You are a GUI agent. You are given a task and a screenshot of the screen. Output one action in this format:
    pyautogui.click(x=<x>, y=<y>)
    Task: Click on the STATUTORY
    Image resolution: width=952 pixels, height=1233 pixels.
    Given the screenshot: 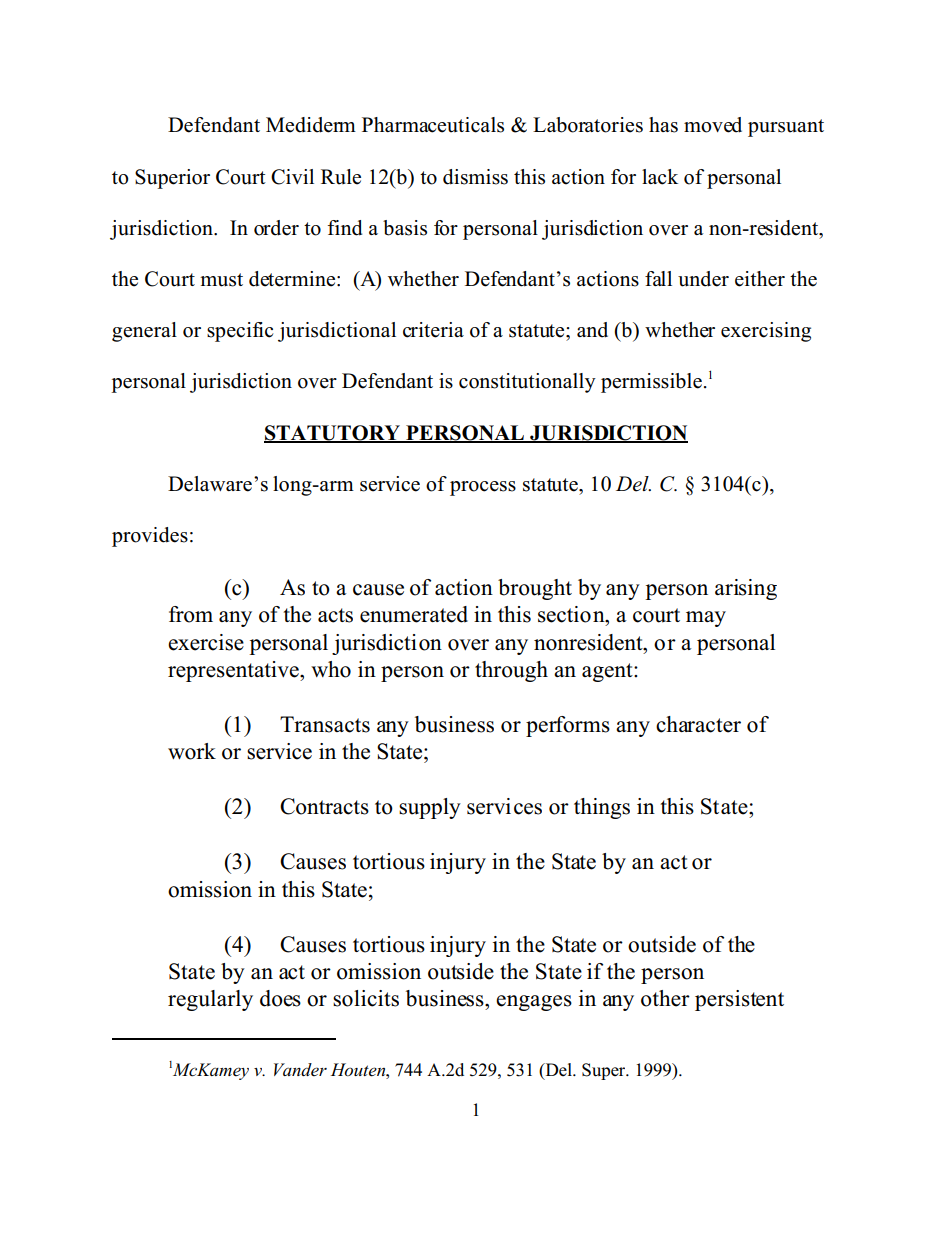 What is the action you would take?
    pyautogui.click(x=333, y=434)
